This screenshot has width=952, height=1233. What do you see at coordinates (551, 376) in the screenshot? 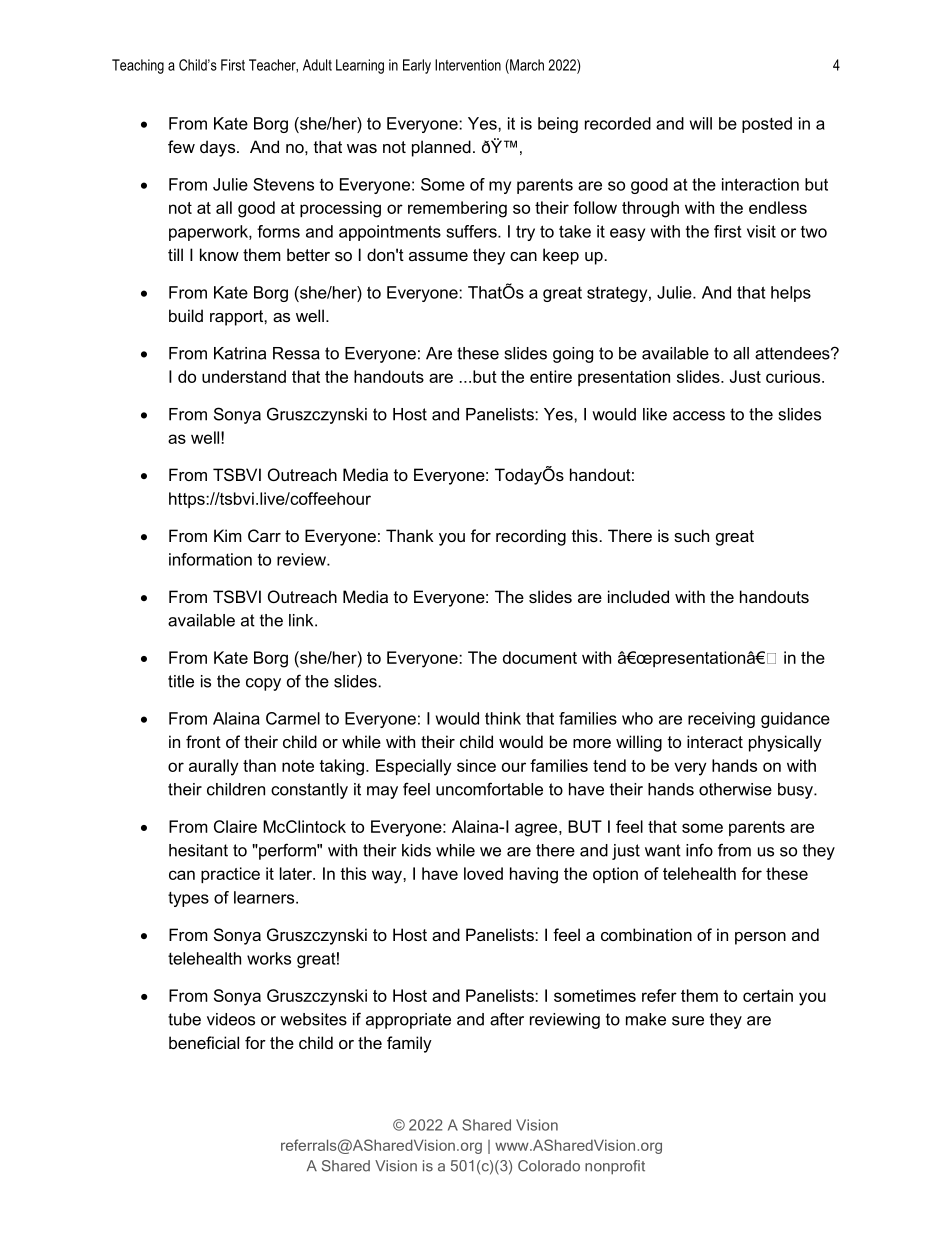
I see `entire` at bounding box center [551, 376].
